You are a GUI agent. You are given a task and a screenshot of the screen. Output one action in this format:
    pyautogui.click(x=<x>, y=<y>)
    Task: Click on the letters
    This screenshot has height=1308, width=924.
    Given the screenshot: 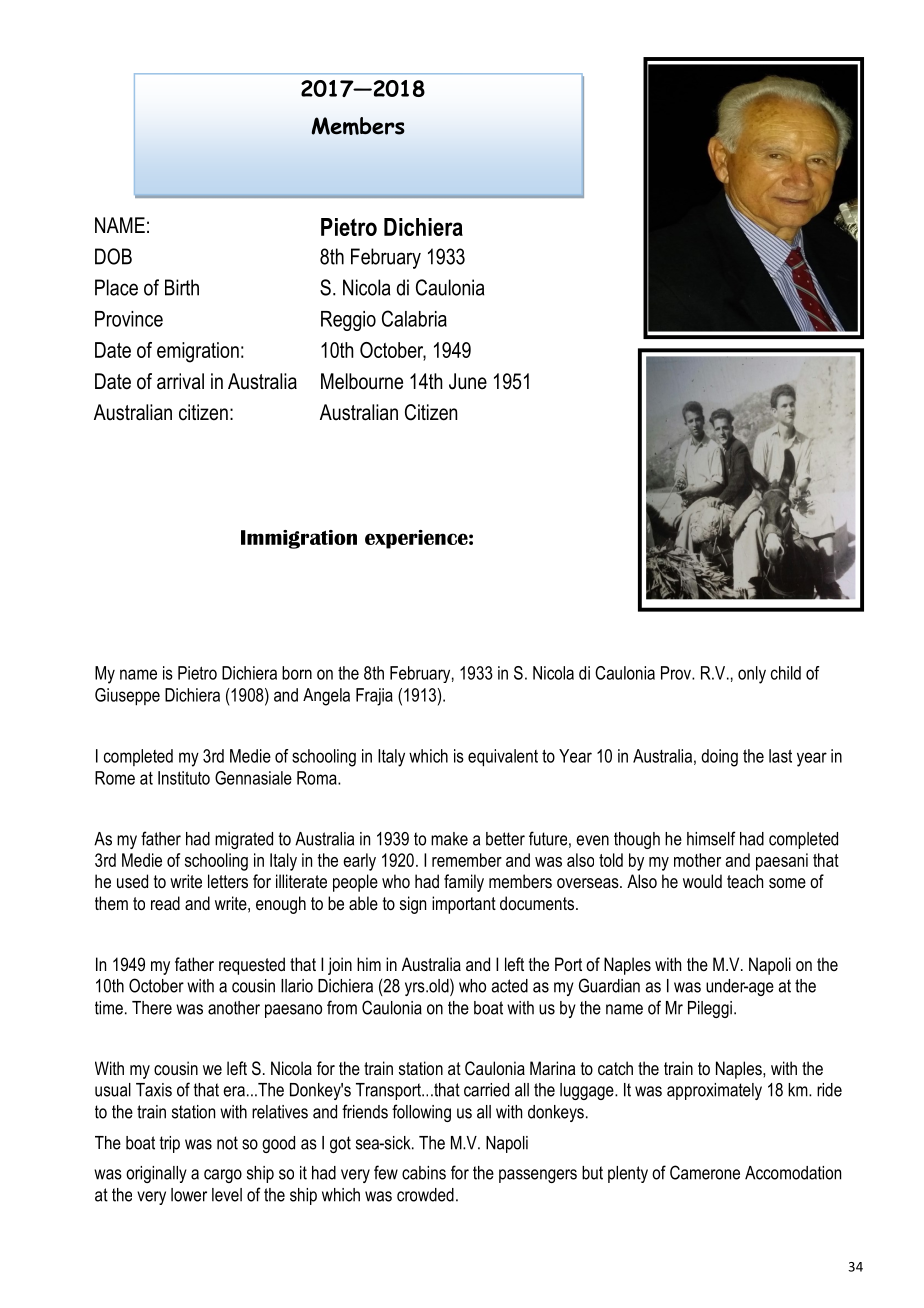 What is the action you would take?
    pyautogui.click(x=228, y=881)
